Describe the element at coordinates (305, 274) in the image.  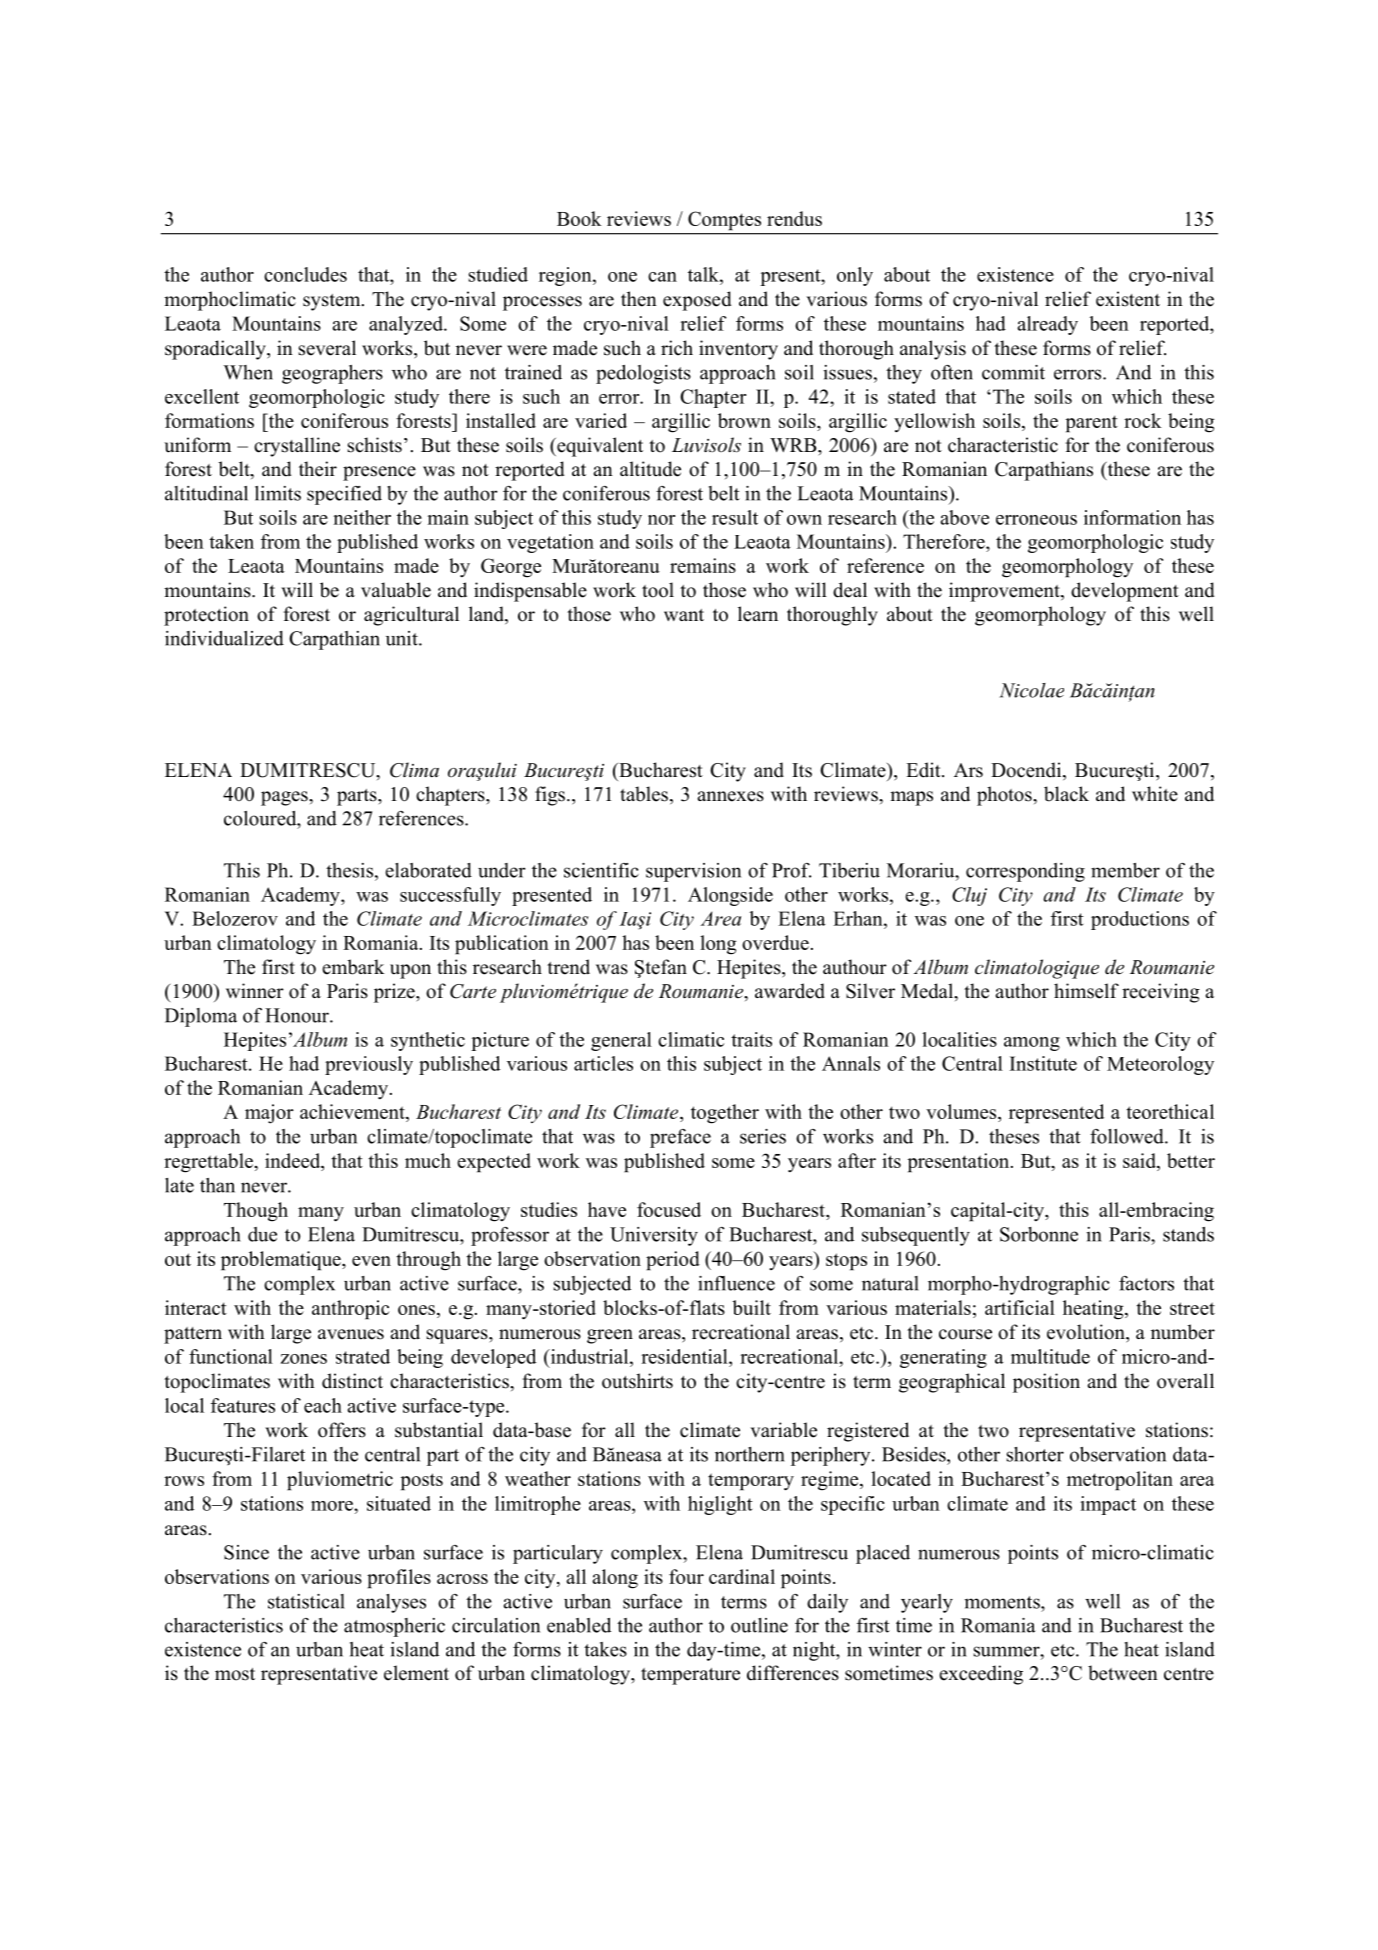
I see `concludes` at that location.
